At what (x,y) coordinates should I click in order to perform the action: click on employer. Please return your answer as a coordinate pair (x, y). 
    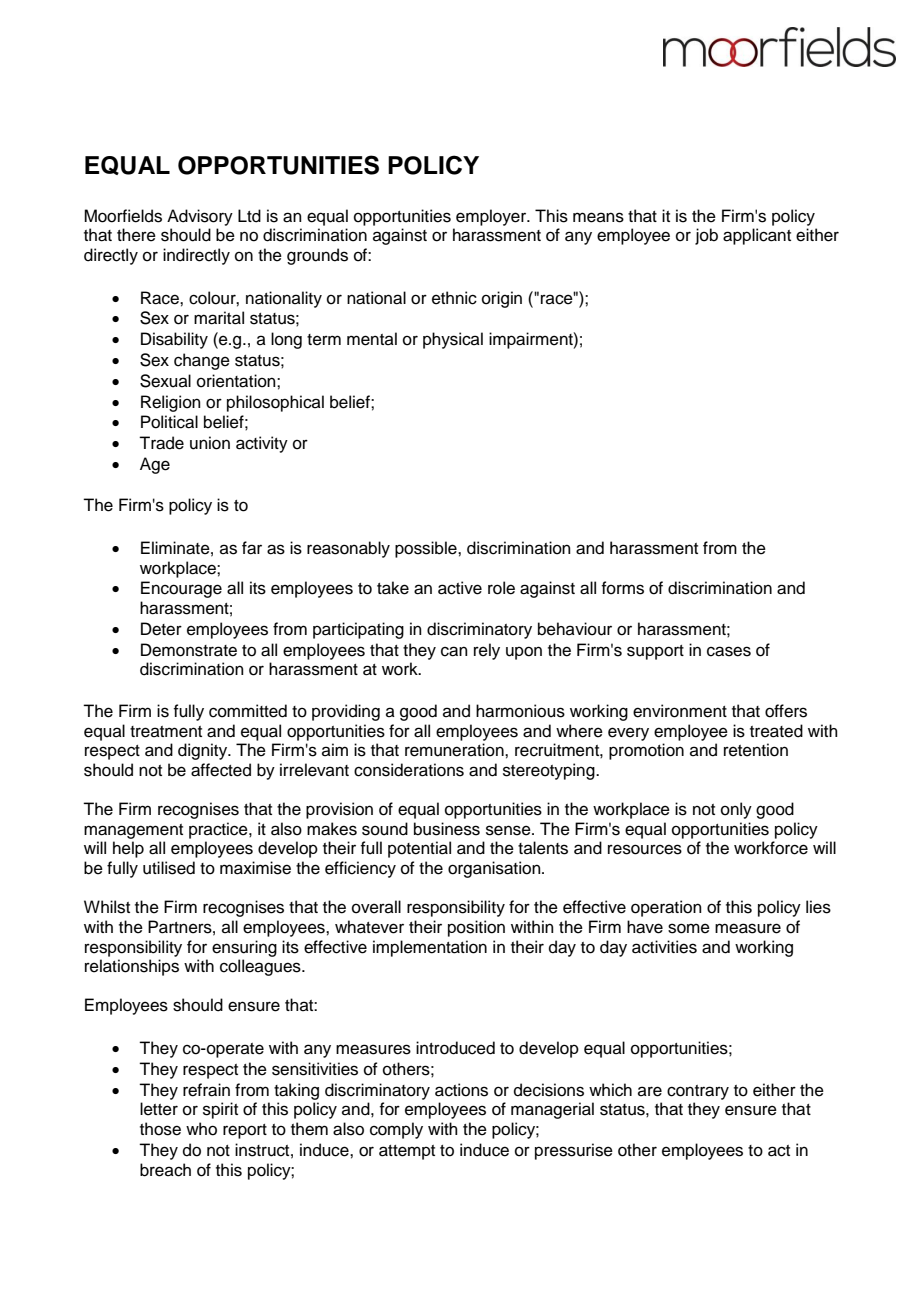
    Looking at the image, I should click on (492, 217).
